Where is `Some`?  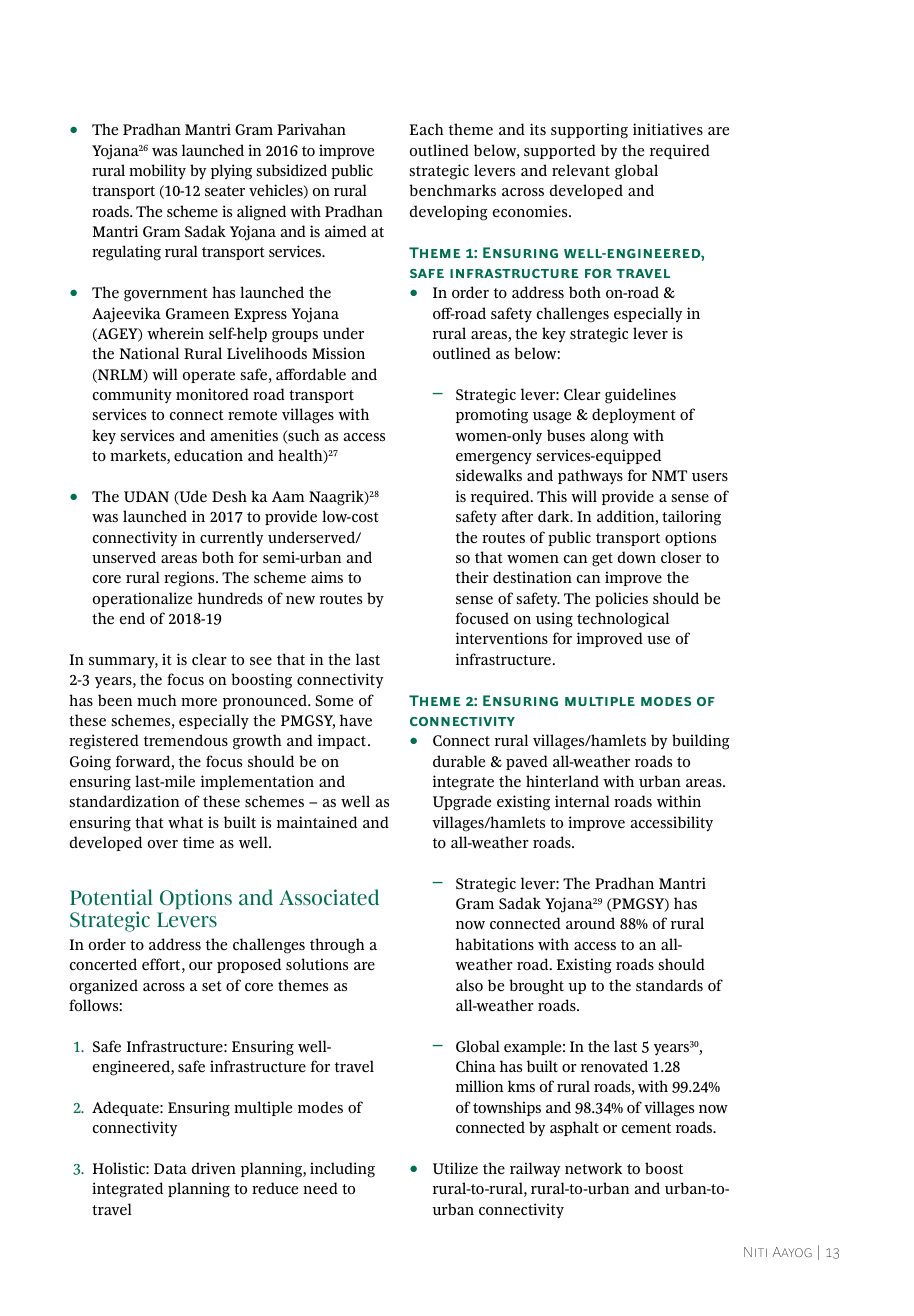 Some is located at coordinates (334, 700).
